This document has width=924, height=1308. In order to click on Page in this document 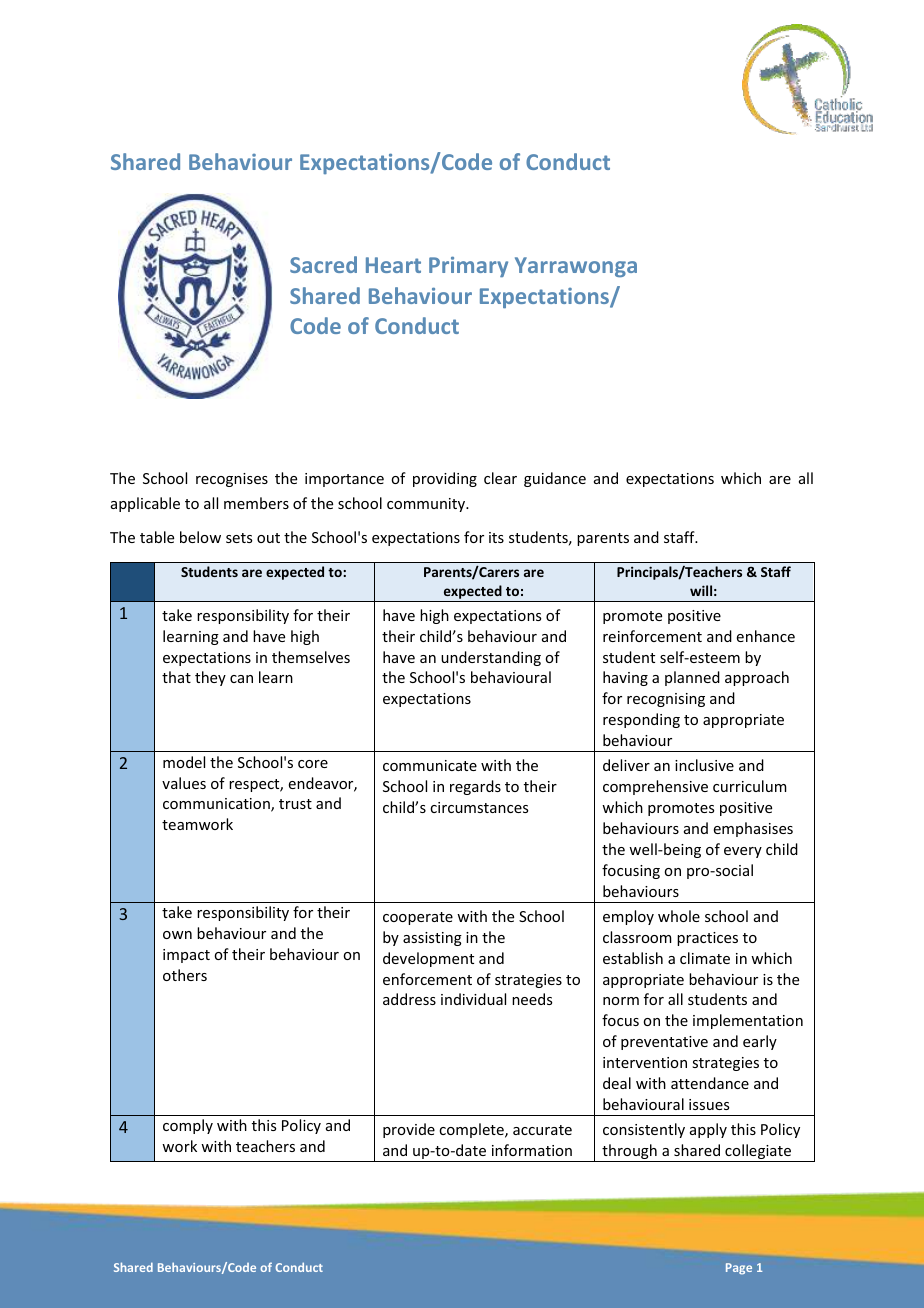, I will do `click(739, 1269)`.
